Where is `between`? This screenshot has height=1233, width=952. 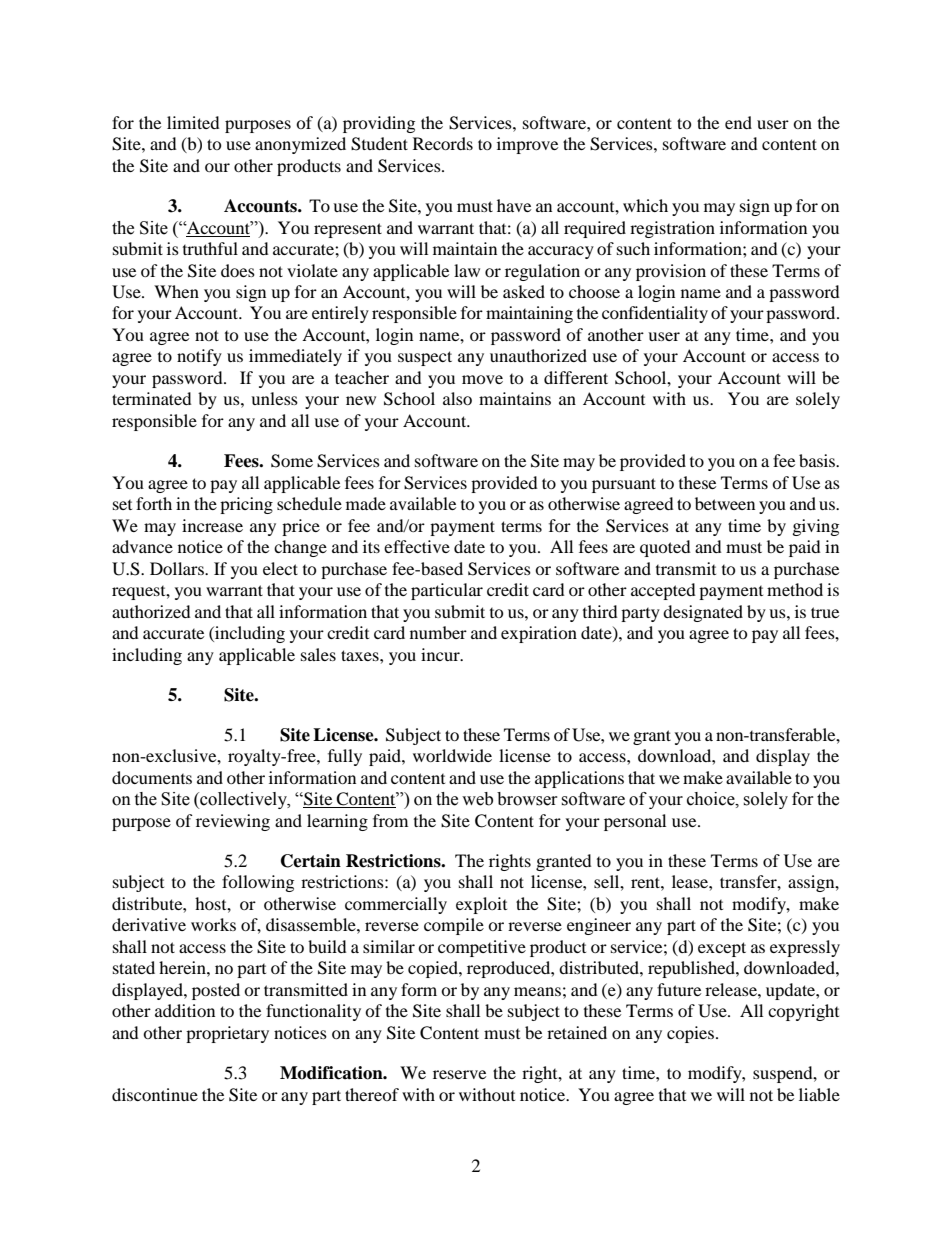
between is located at coordinates (725, 503).
